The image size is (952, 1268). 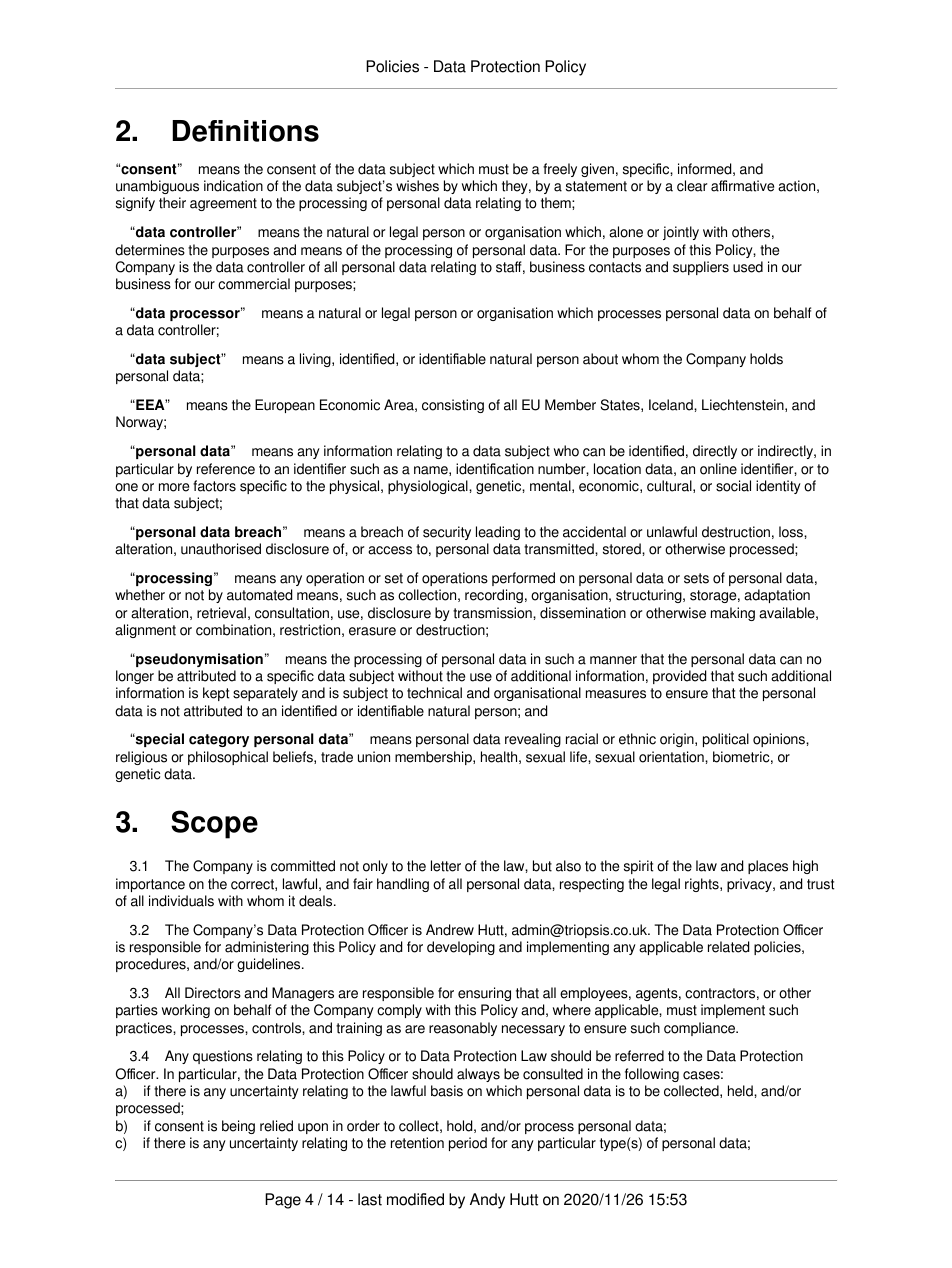 I want to click on being, so click(x=238, y=1127).
